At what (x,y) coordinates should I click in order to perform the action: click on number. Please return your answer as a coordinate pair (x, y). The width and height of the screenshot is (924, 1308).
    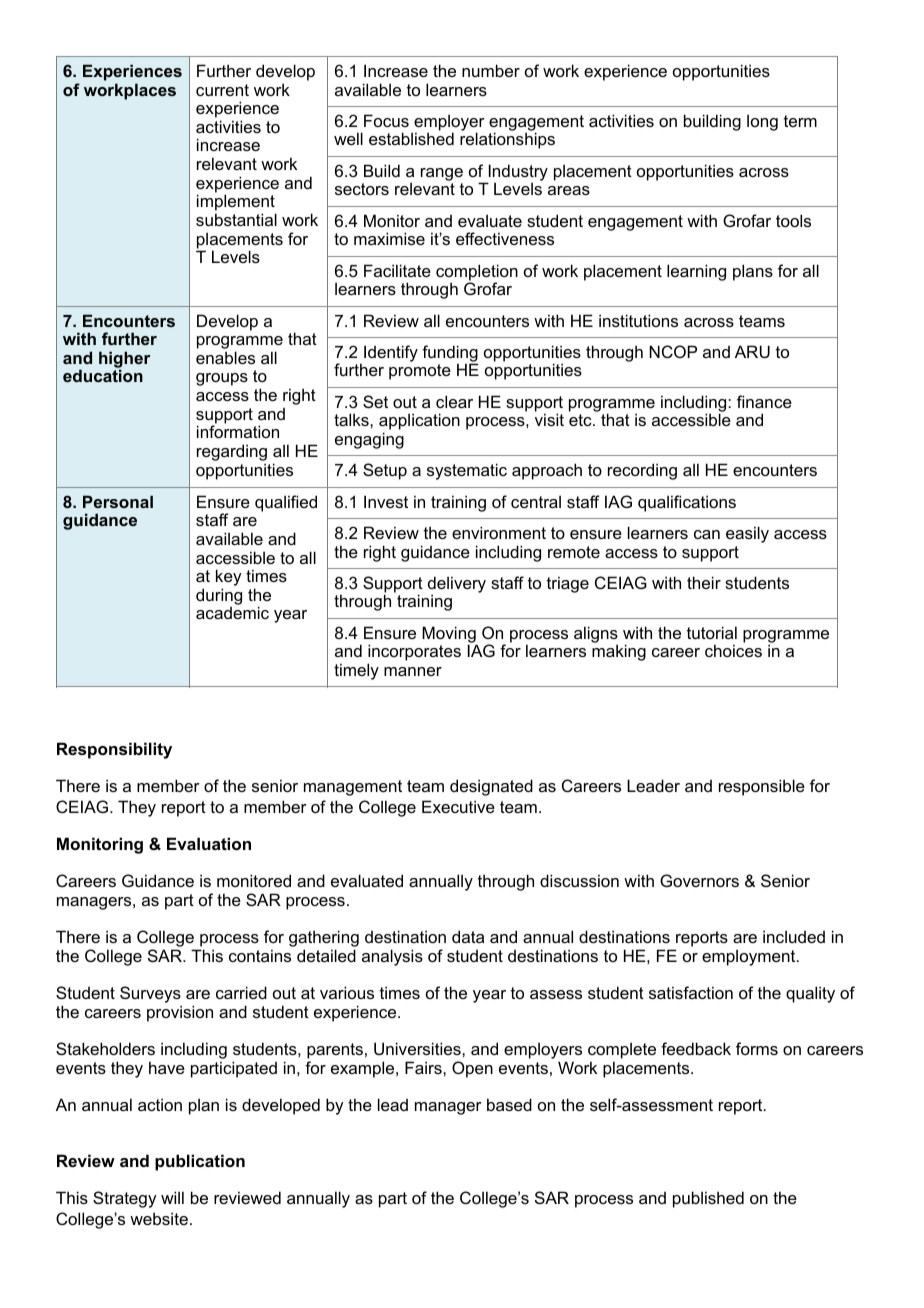
    Looking at the image, I should click on (491, 70).
